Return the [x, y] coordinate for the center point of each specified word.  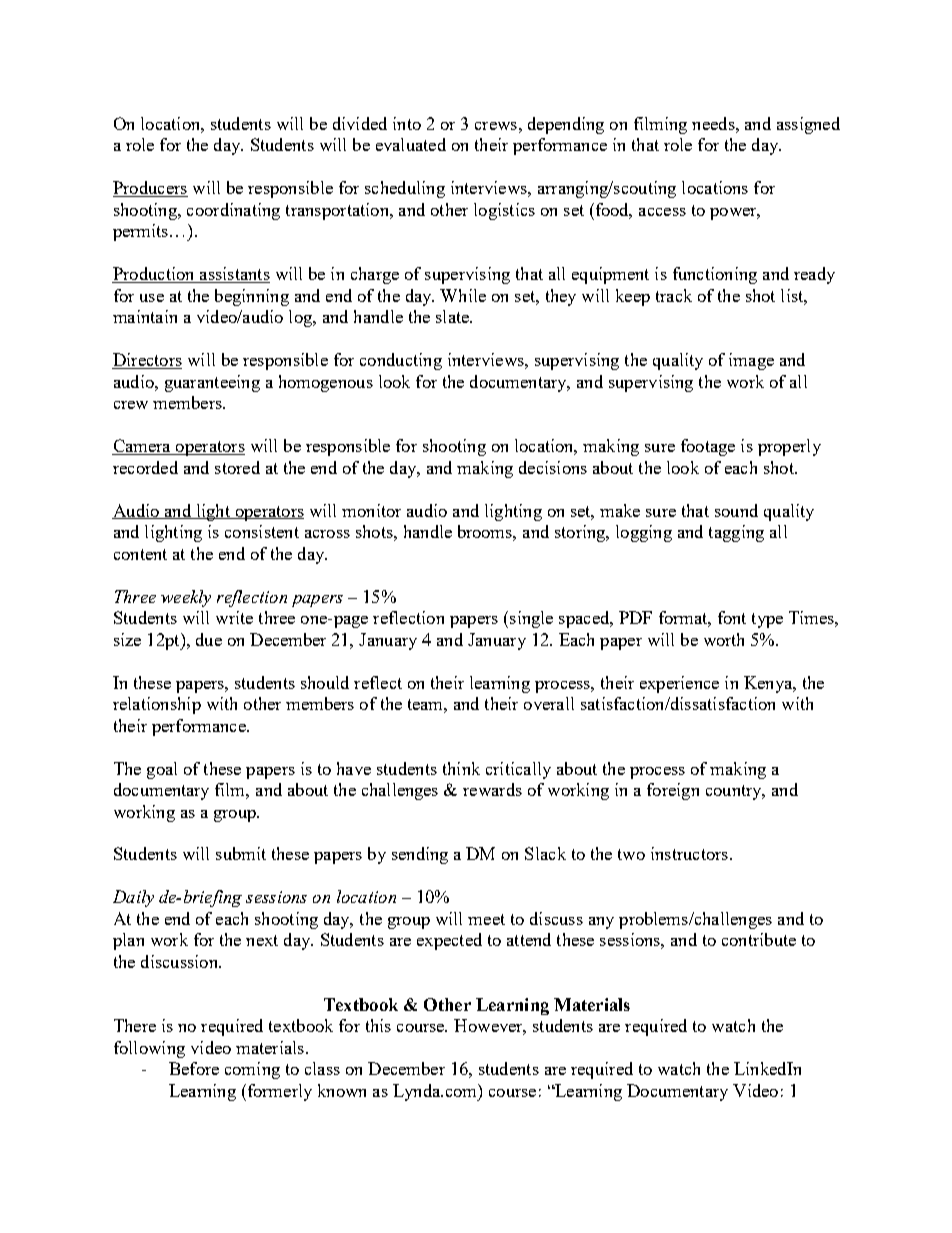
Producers [150, 189]
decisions [553, 467]
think [461, 768]
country [735, 792]
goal [162, 770]
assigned [808, 125]
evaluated [411, 144]
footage [708, 447]
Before [194, 1068]
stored [237, 467]
